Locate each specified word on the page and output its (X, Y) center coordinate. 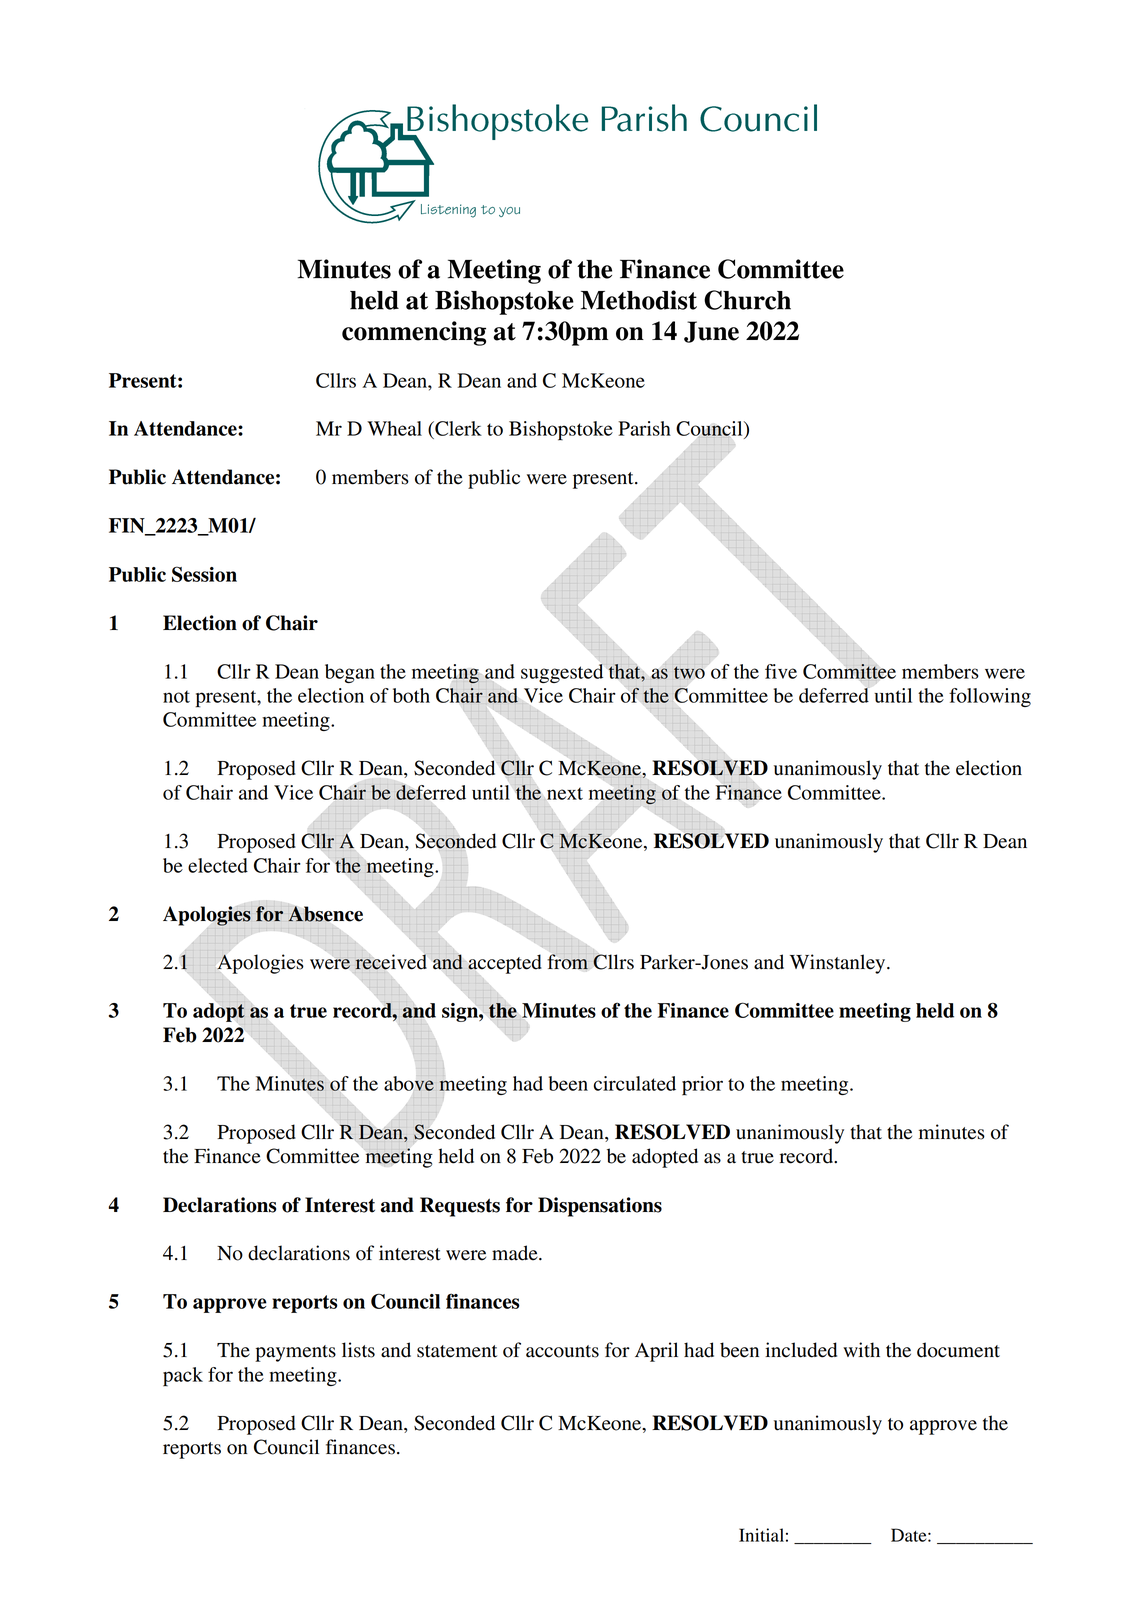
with (861, 1350)
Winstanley (839, 964)
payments (295, 1353)
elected (218, 865)
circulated (635, 1083)
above (410, 1083)
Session (204, 574)
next (564, 793)
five (781, 671)
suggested (562, 673)
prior (702, 1086)
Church (747, 300)
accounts (562, 1351)
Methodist (639, 300)
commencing (414, 333)
